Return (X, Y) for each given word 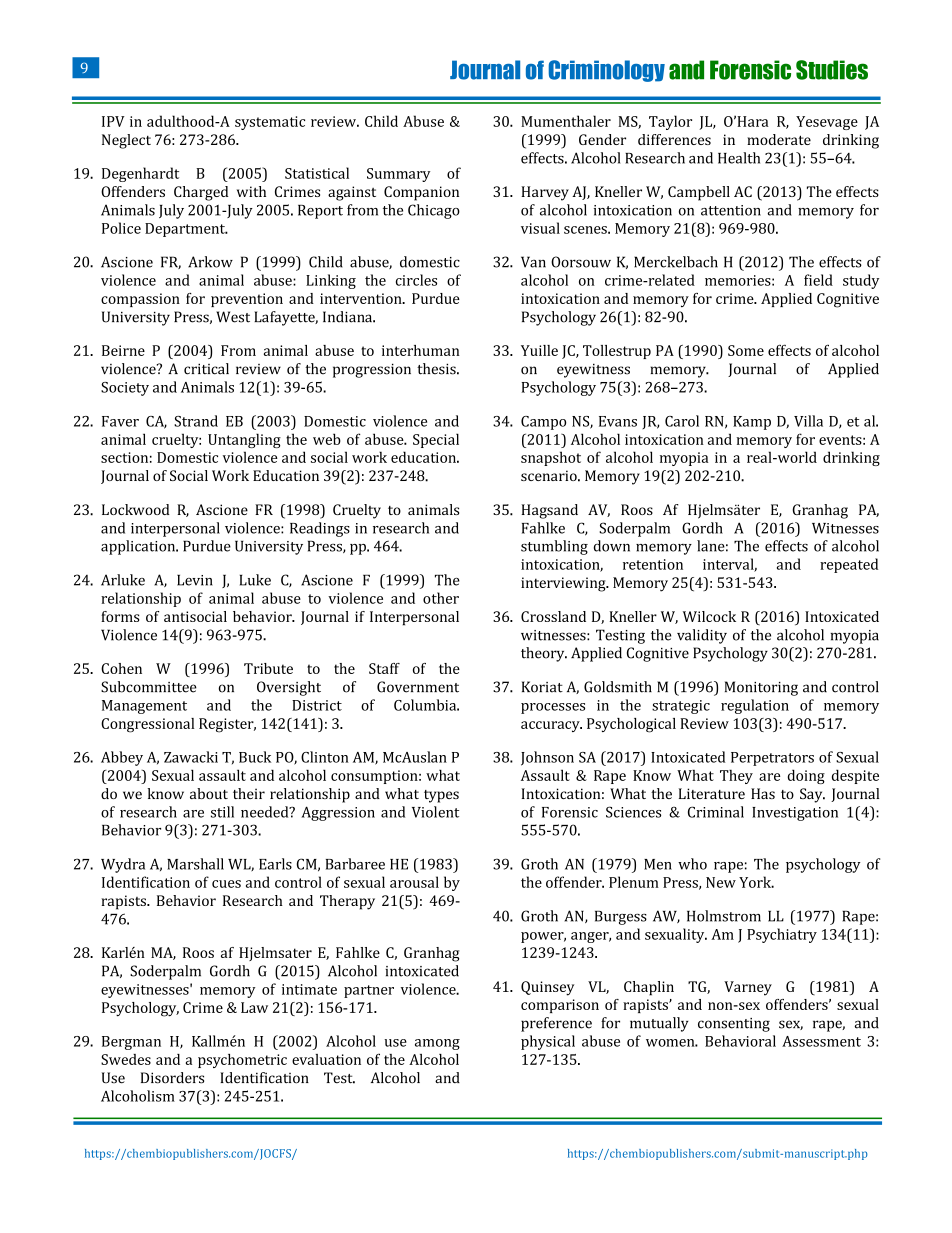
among (437, 1044)
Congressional (147, 725)
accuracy (551, 726)
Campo (543, 423)
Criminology (607, 71)
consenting (734, 1025)
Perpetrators (772, 759)
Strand (196, 421)
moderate (779, 139)
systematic (270, 123)
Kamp (752, 423)
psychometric (242, 1061)
